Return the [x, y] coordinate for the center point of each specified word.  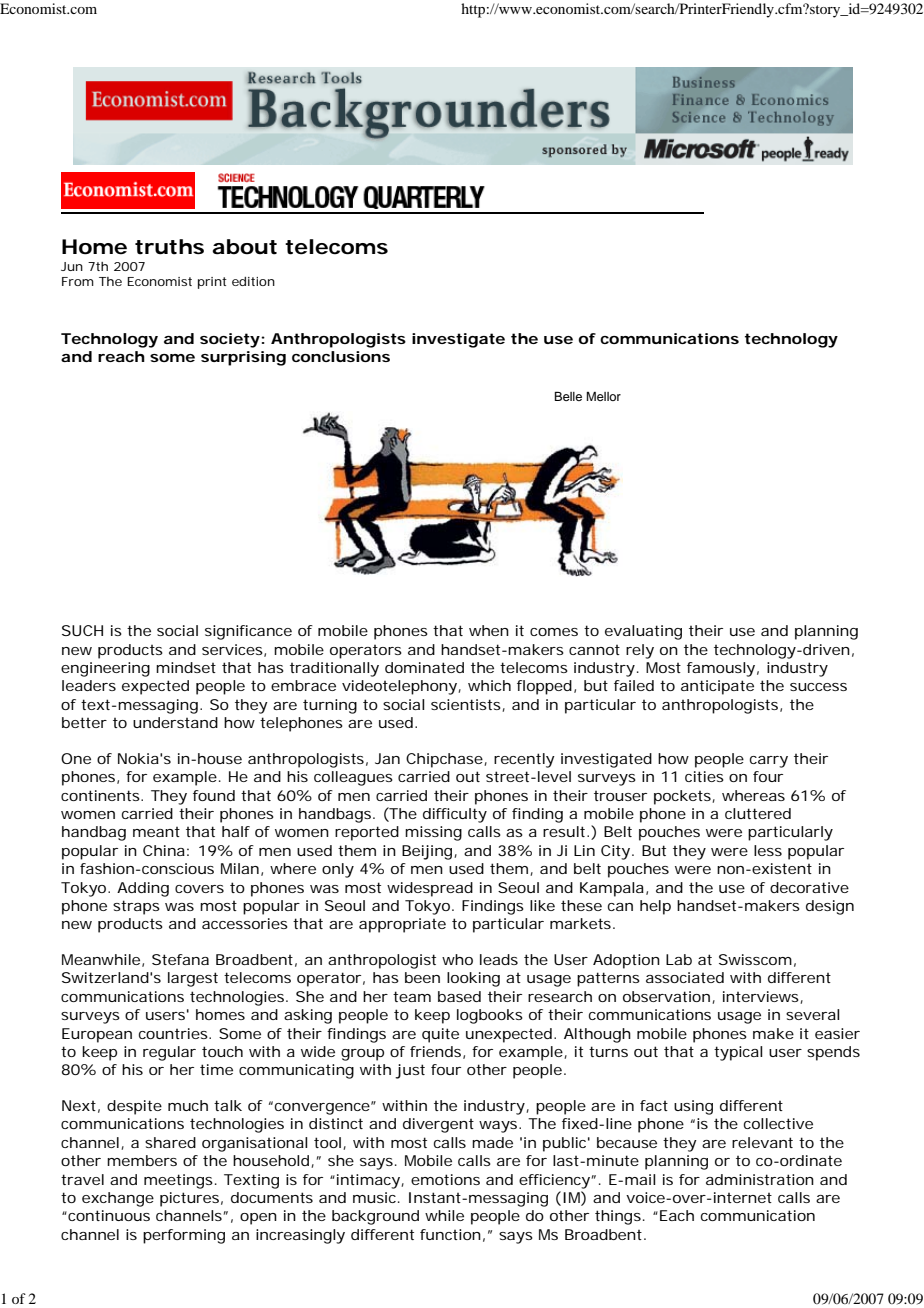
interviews [762, 997]
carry [769, 762]
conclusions [341, 356]
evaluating [643, 632]
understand [175, 722]
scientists [467, 705]
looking [473, 979]
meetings [178, 1181]
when [489, 630]
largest [193, 979]
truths [169, 247]
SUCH [82, 630]
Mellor [604, 396]
